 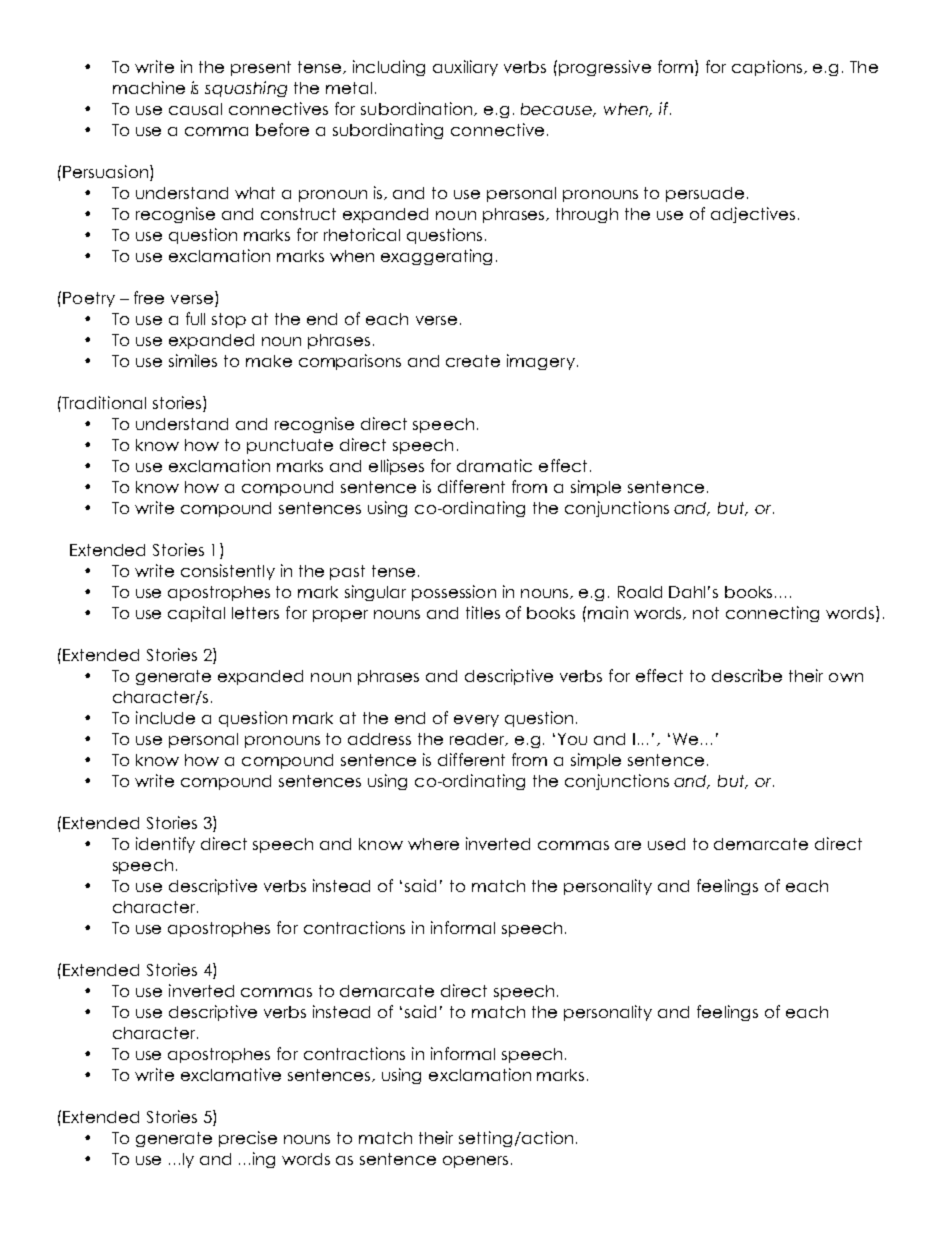 What do you see at coordinates (666, 844) in the image?
I see `used` at bounding box center [666, 844].
